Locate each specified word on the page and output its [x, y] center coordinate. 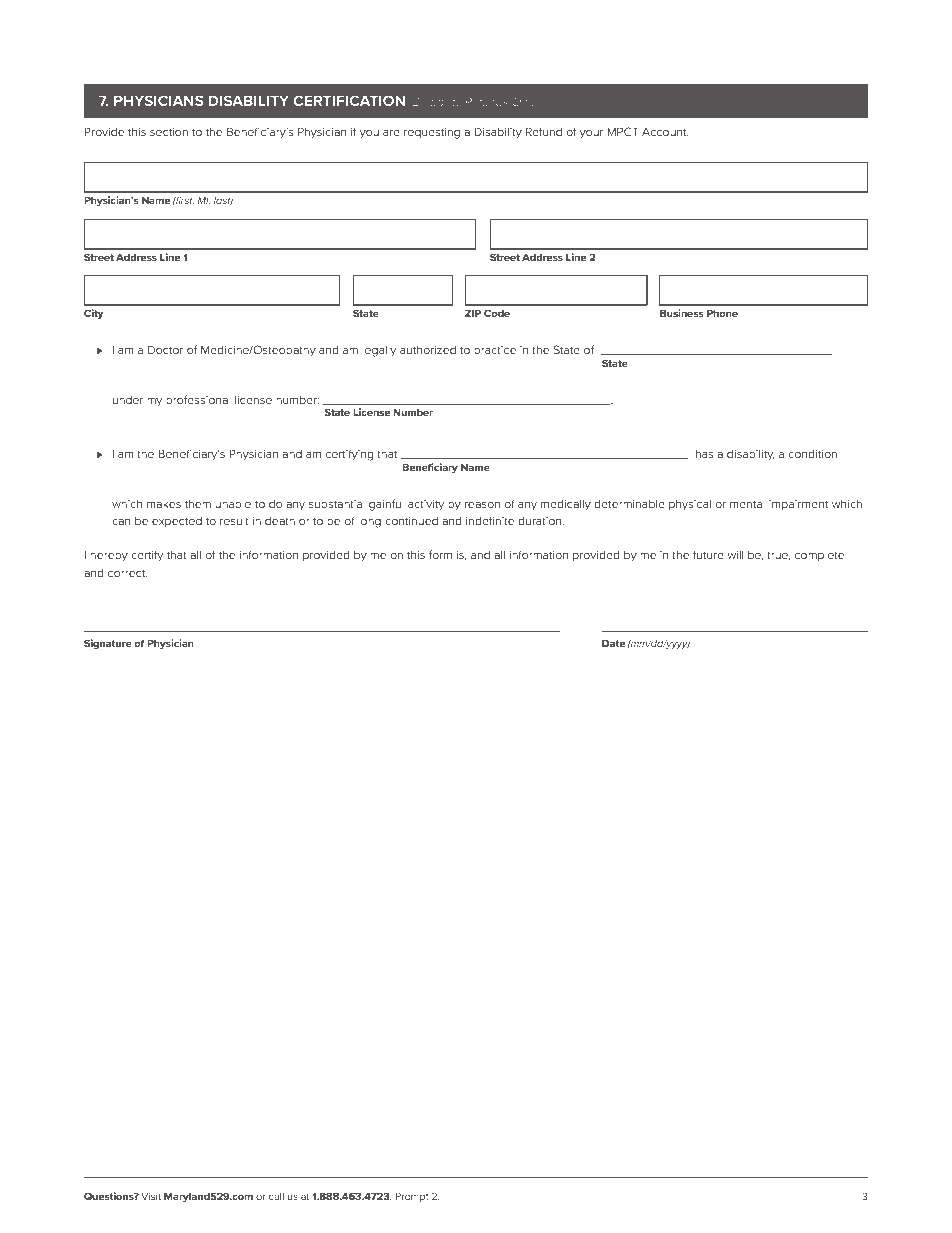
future [708, 554]
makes [164, 504]
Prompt [412, 1197]
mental [747, 504]
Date [613, 643]
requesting [432, 133]
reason [482, 505]
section [169, 132]
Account [665, 132]
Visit [151, 1196]
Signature [108, 644]
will [735, 555]
